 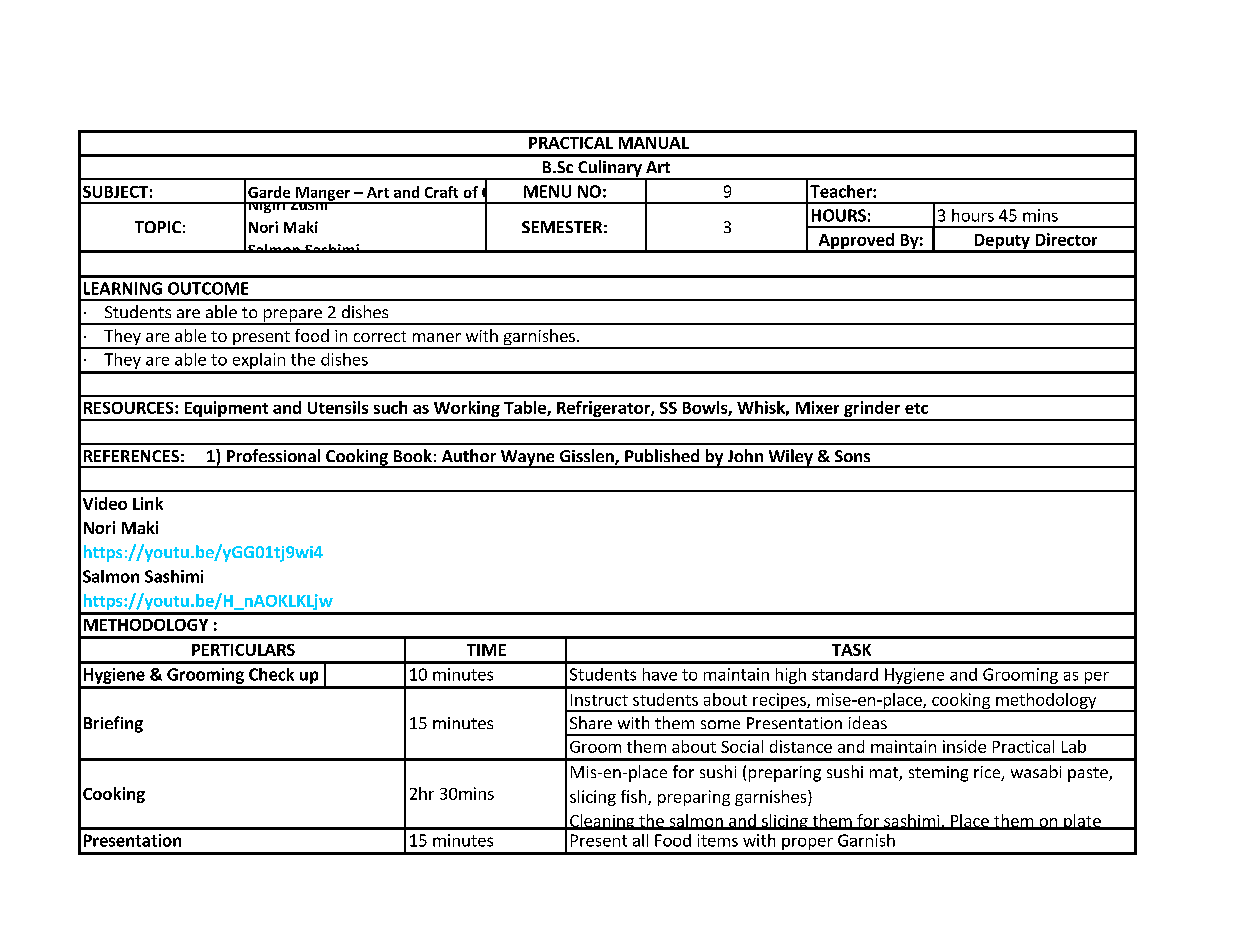 I want to click on maner, so click(x=437, y=337).
